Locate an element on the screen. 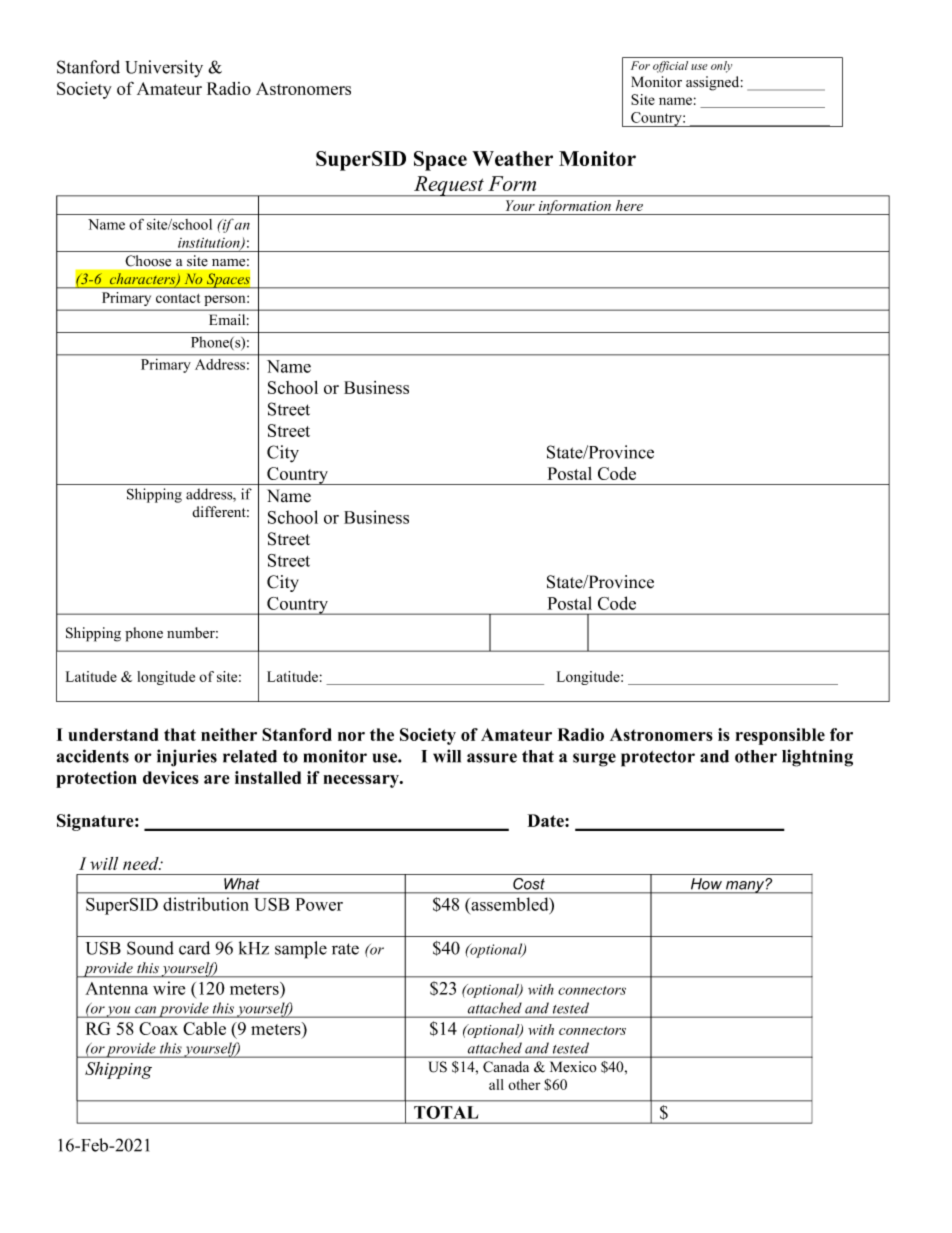  Coax is located at coordinates (158, 1028).
